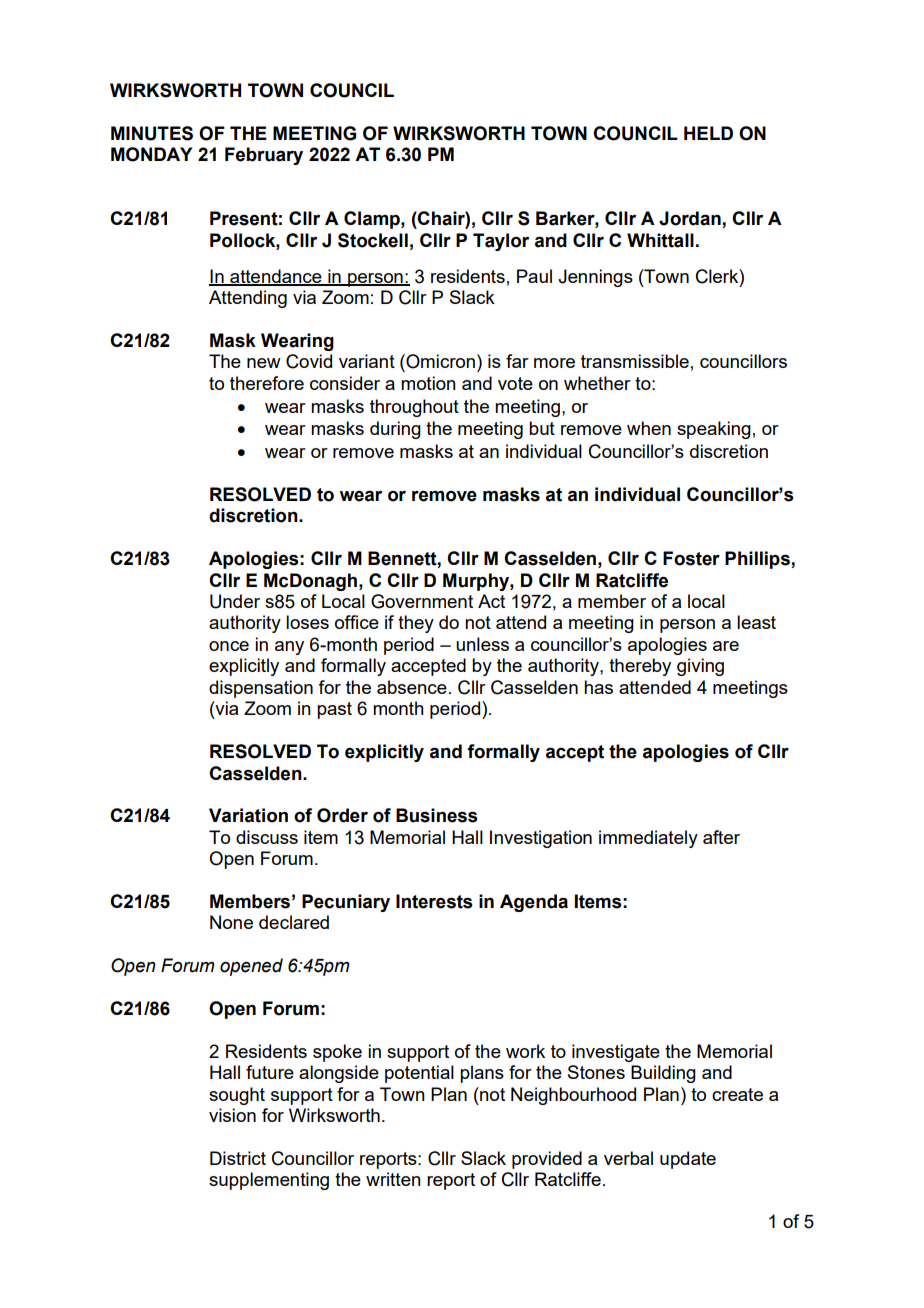 Image resolution: width=924 pixels, height=1308 pixels. What do you see at coordinates (708, 133) in the screenshot?
I see `HELD` at bounding box center [708, 133].
